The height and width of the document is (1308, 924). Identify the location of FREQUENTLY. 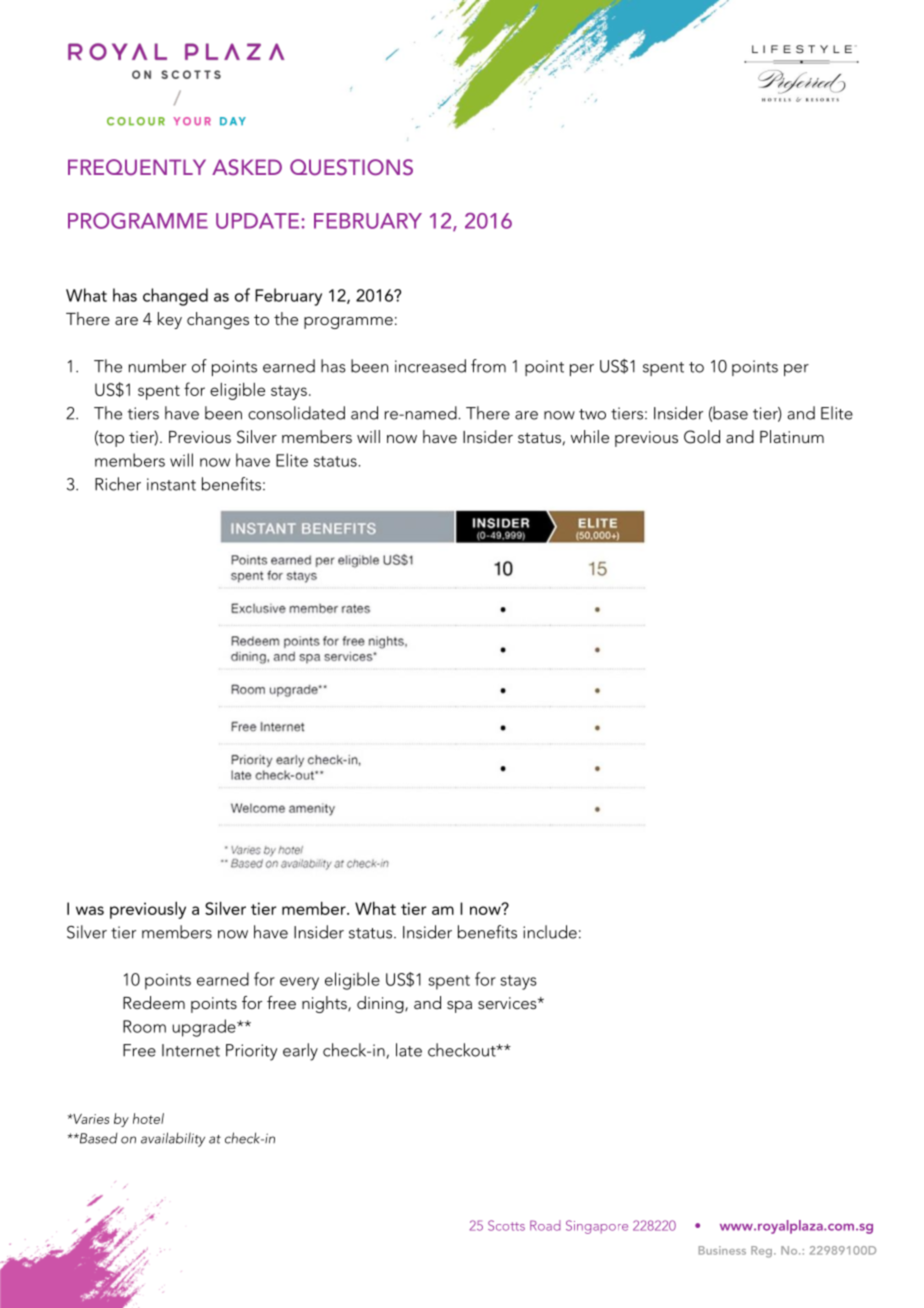
(137, 167).
